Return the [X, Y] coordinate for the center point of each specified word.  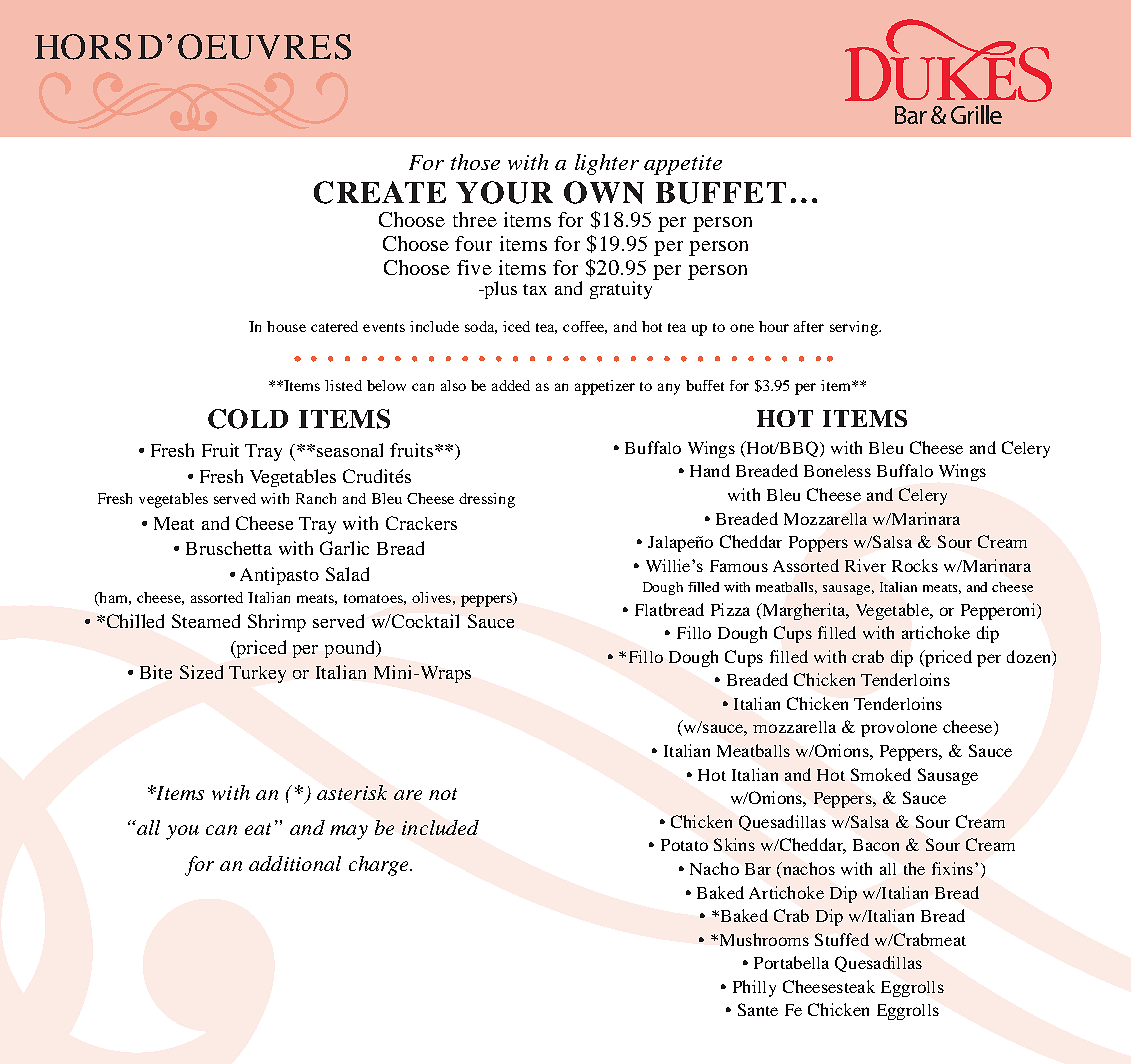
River [865, 565]
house [286, 326]
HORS [83, 47]
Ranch [316, 498]
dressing [487, 500]
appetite [683, 165]
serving [855, 328]
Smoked [881, 774]
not [443, 794]
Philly [754, 988]
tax [535, 289]
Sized [201, 672]
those [475, 162]
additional [295, 863]
